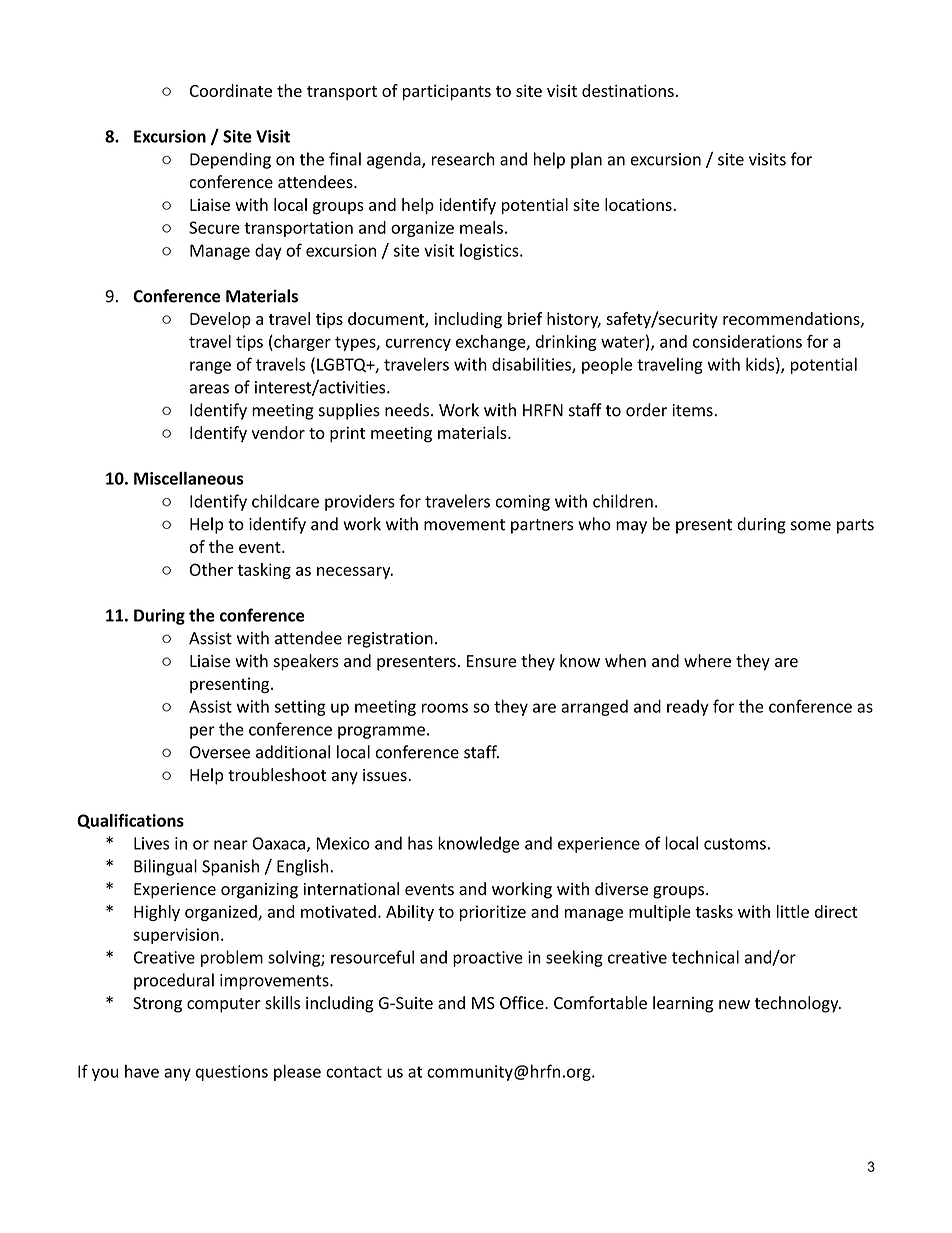  Describe the element at coordinates (688, 708) in the screenshot. I see `ready` at that location.
